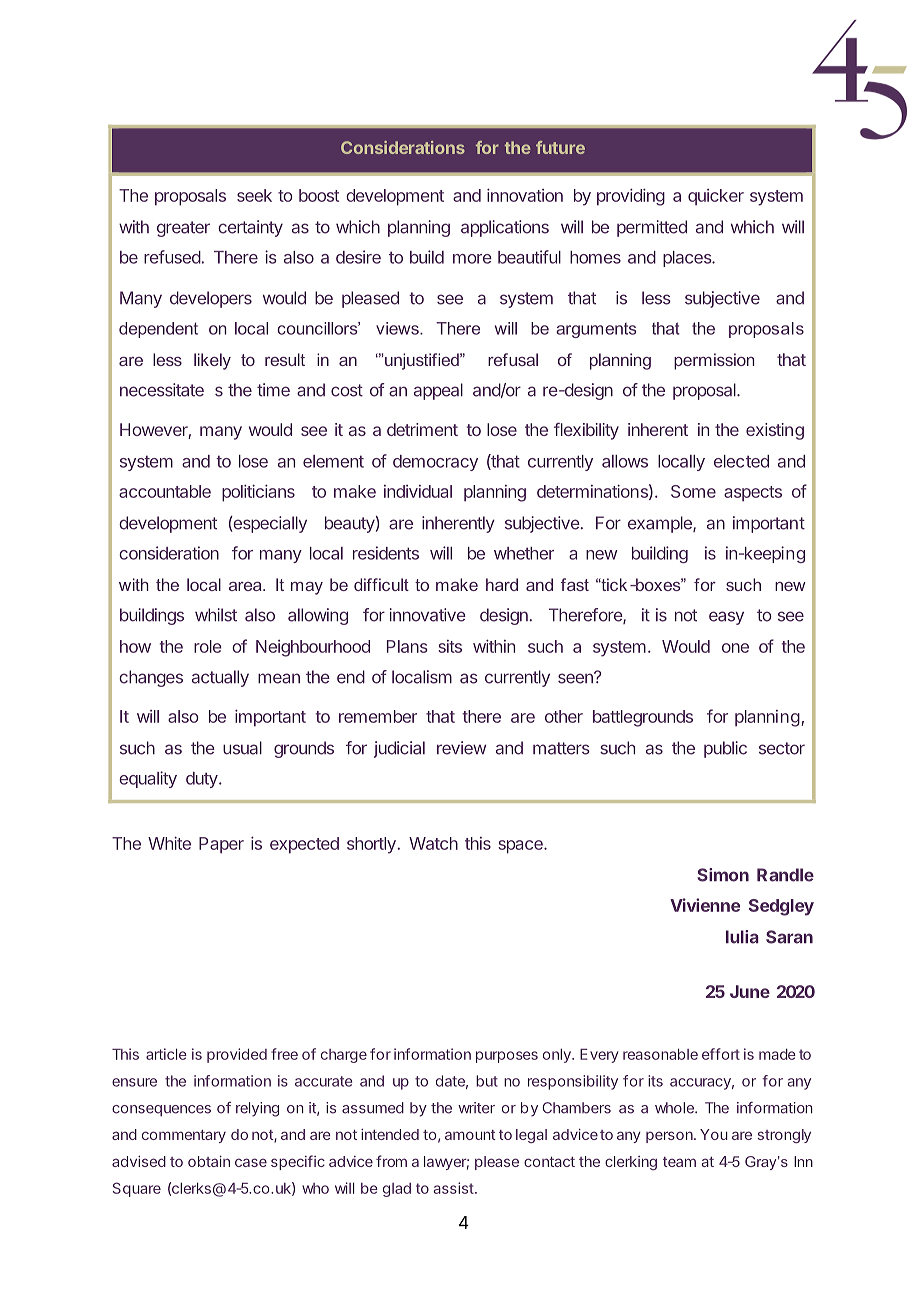 Image resolution: width=924 pixels, height=1308 pixels. I want to click on seek, so click(254, 195).
